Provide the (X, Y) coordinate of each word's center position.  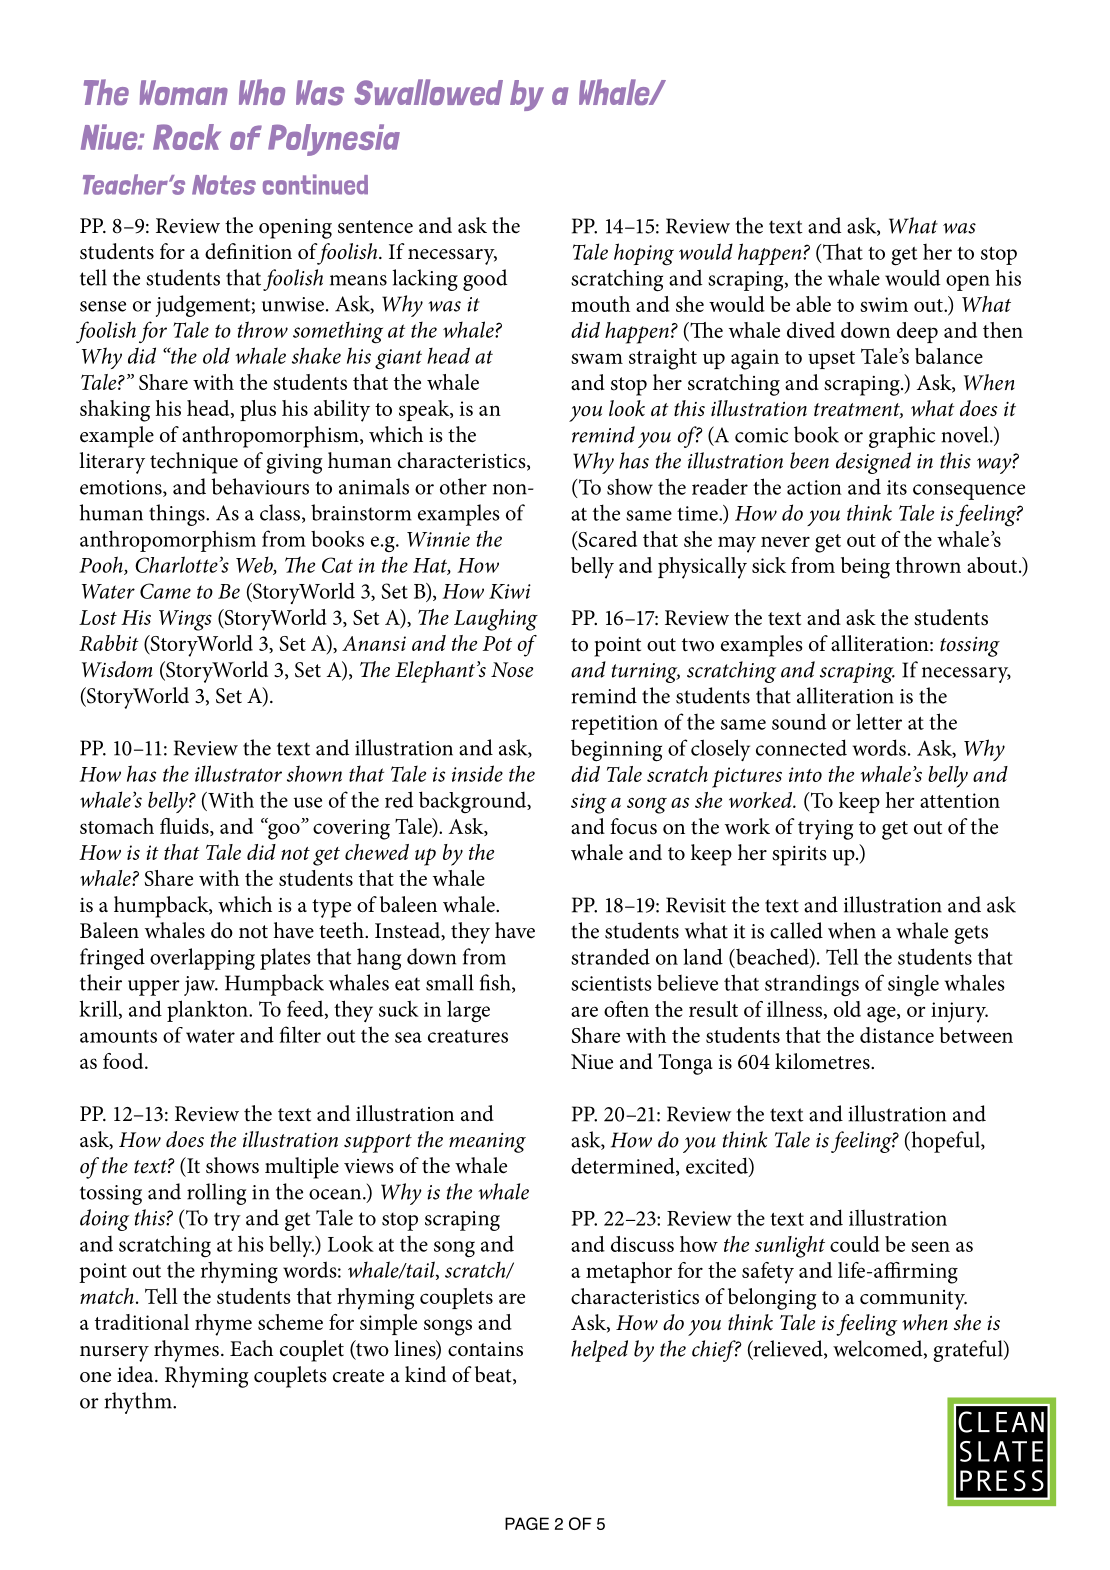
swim (884, 304)
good (485, 280)
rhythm (139, 1403)
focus (633, 826)
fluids (185, 827)
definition (248, 251)
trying (826, 829)
